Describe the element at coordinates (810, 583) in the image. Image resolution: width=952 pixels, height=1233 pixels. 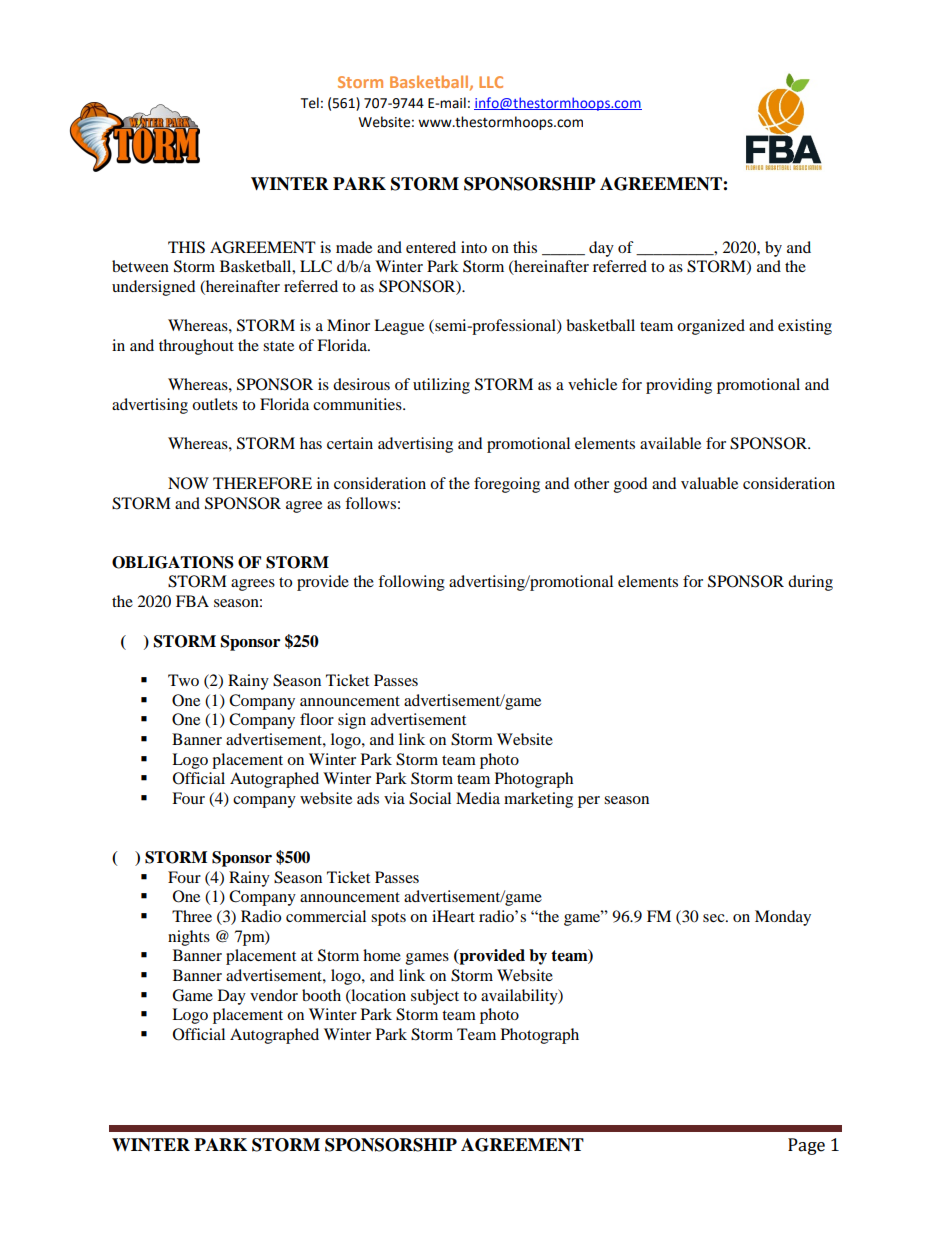
I see `during` at that location.
